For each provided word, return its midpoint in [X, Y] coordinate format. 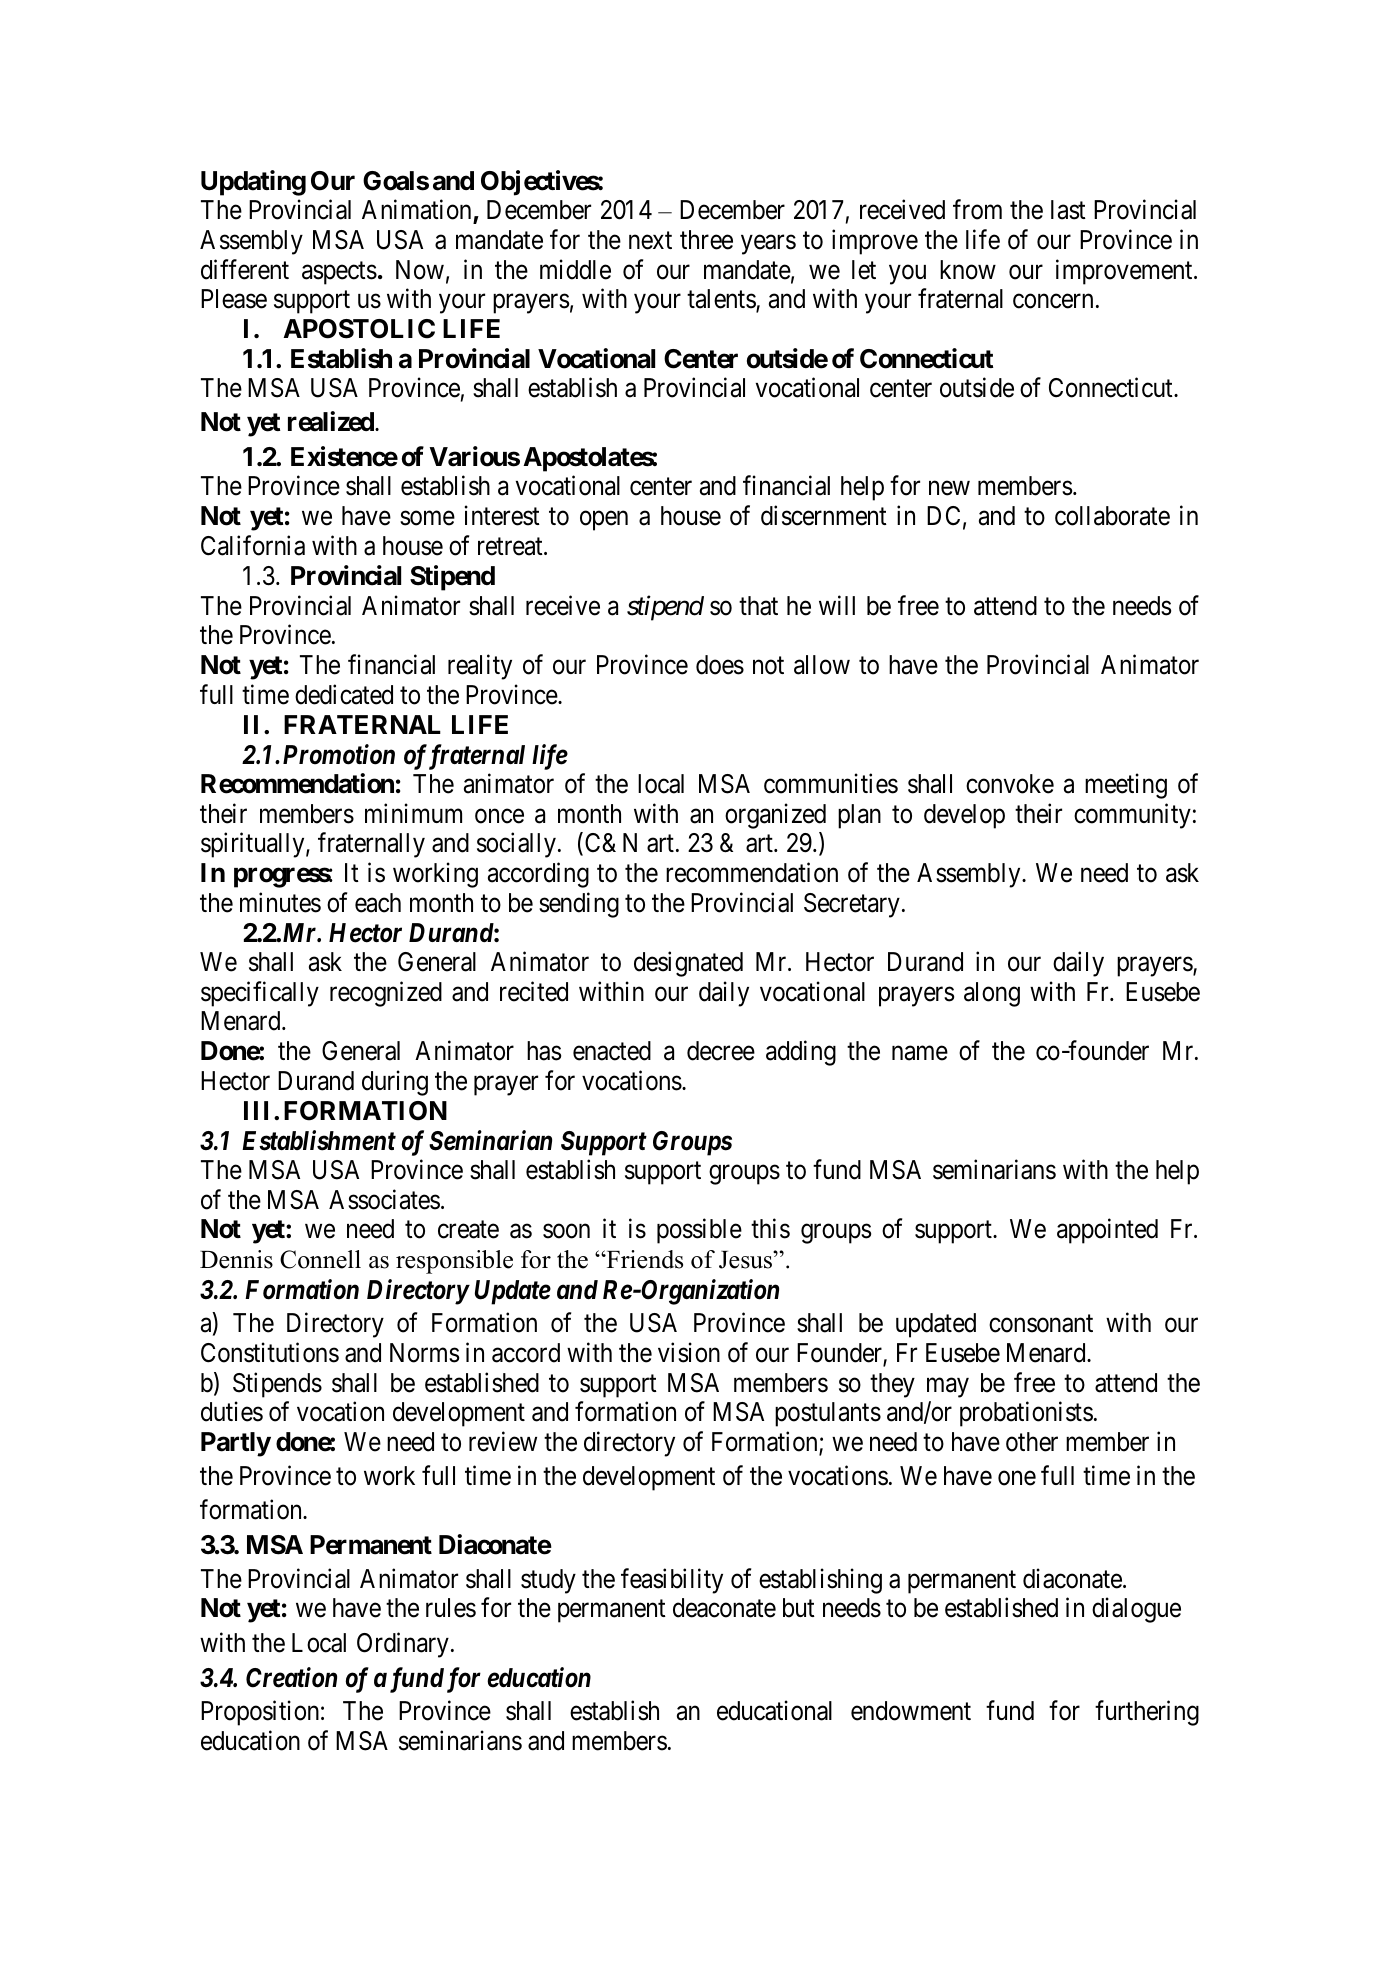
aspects [339, 273]
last [1068, 210]
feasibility [672, 1581]
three [706, 240]
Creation [291, 1677]
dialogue [1136, 1610]
